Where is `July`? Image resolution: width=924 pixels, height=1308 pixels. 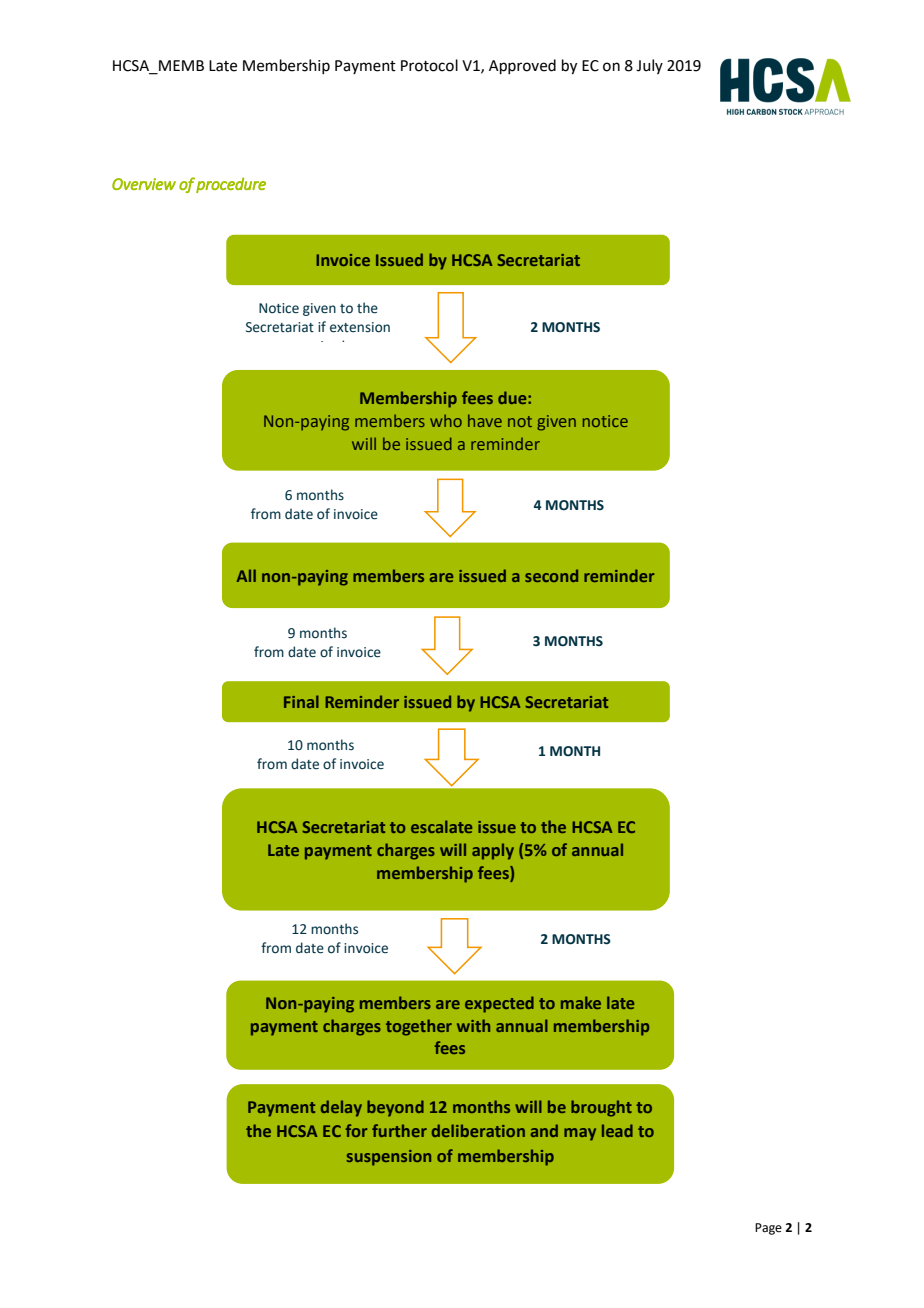 July is located at coordinates (649, 66).
